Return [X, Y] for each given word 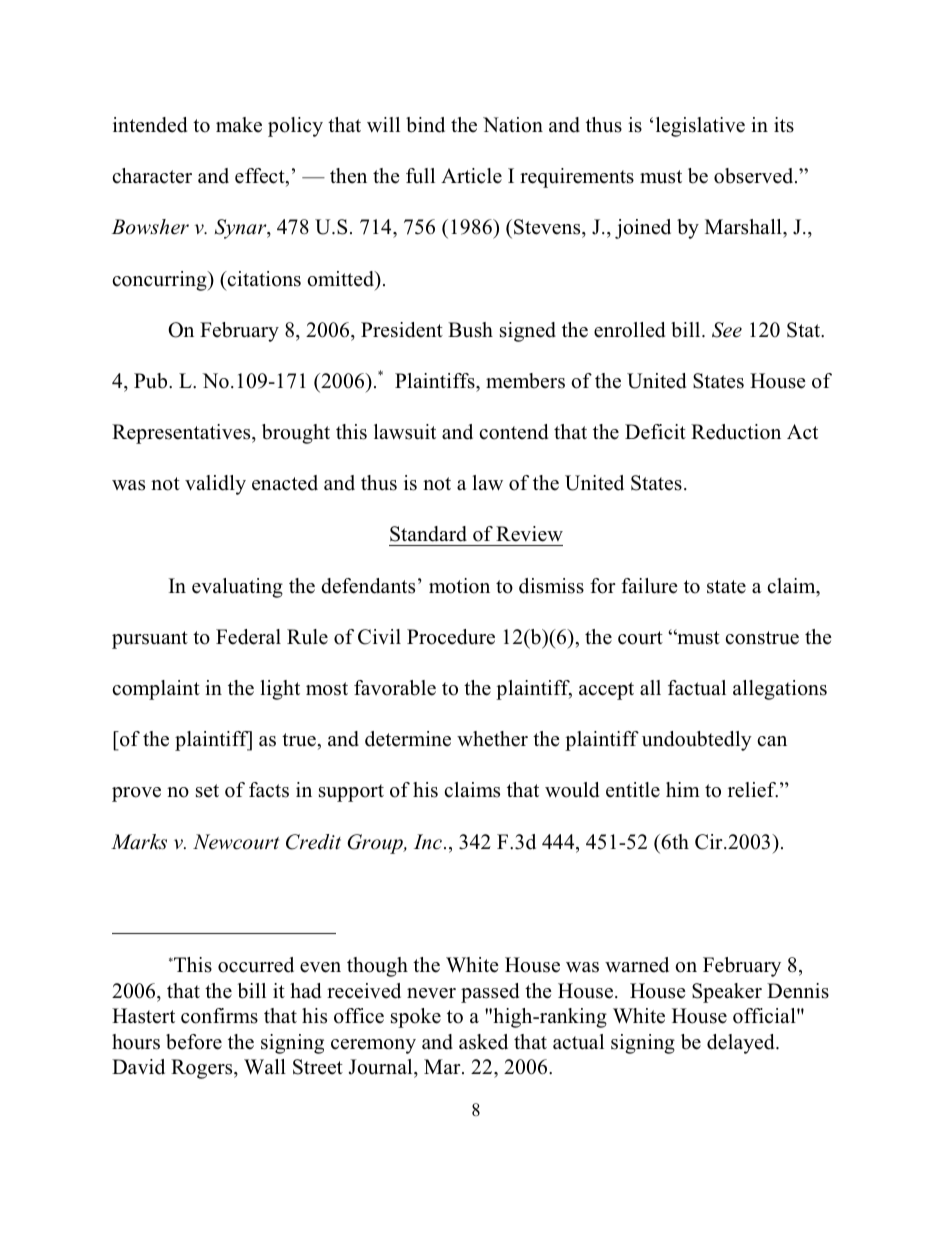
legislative [700, 127]
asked [483, 1042]
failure [649, 586]
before [194, 1042]
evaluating [237, 588]
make [239, 125]
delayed [742, 1044]
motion [459, 586]
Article [471, 176]
